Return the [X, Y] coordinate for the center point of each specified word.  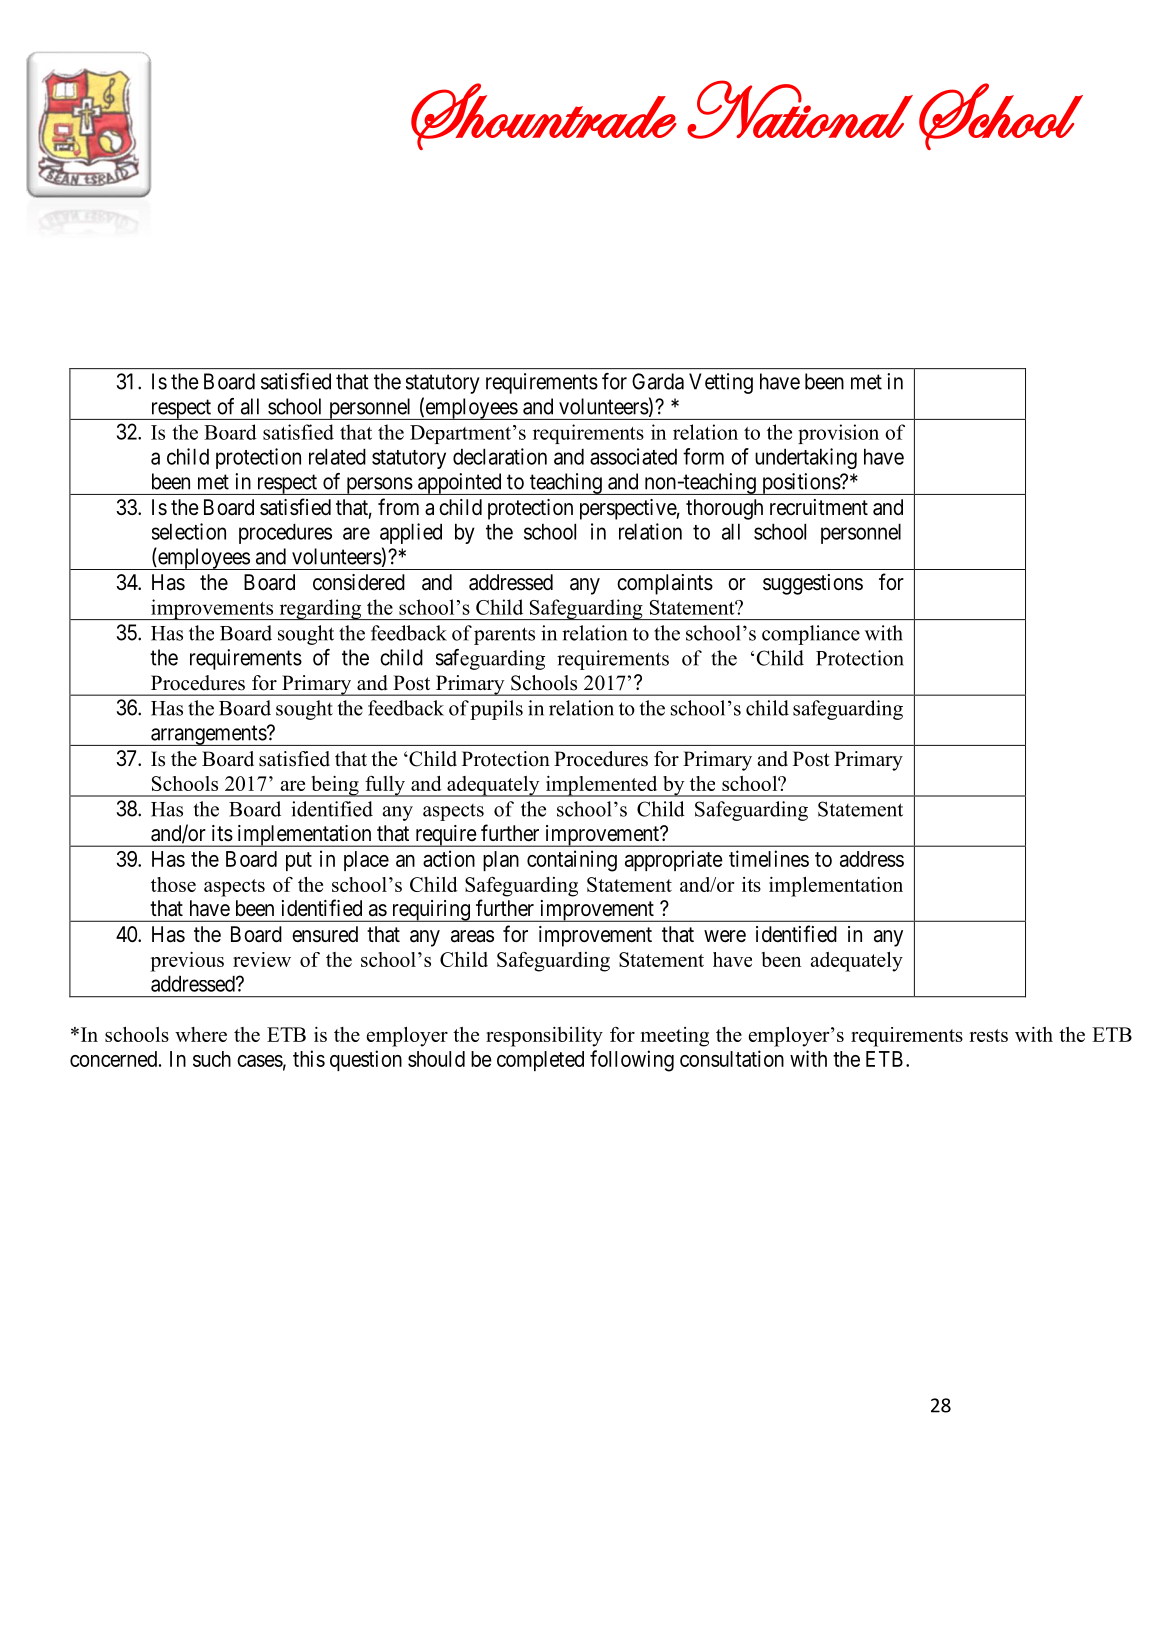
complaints [665, 584]
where [201, 1034]
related [337, 456]
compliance [811, 635]
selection [189, 531]
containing [572, 861]
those [173, 884]
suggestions [813, 584]
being [335, 786]
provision [838, 434]
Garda [658, 381]
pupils [496, 710]
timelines [769, 858]
